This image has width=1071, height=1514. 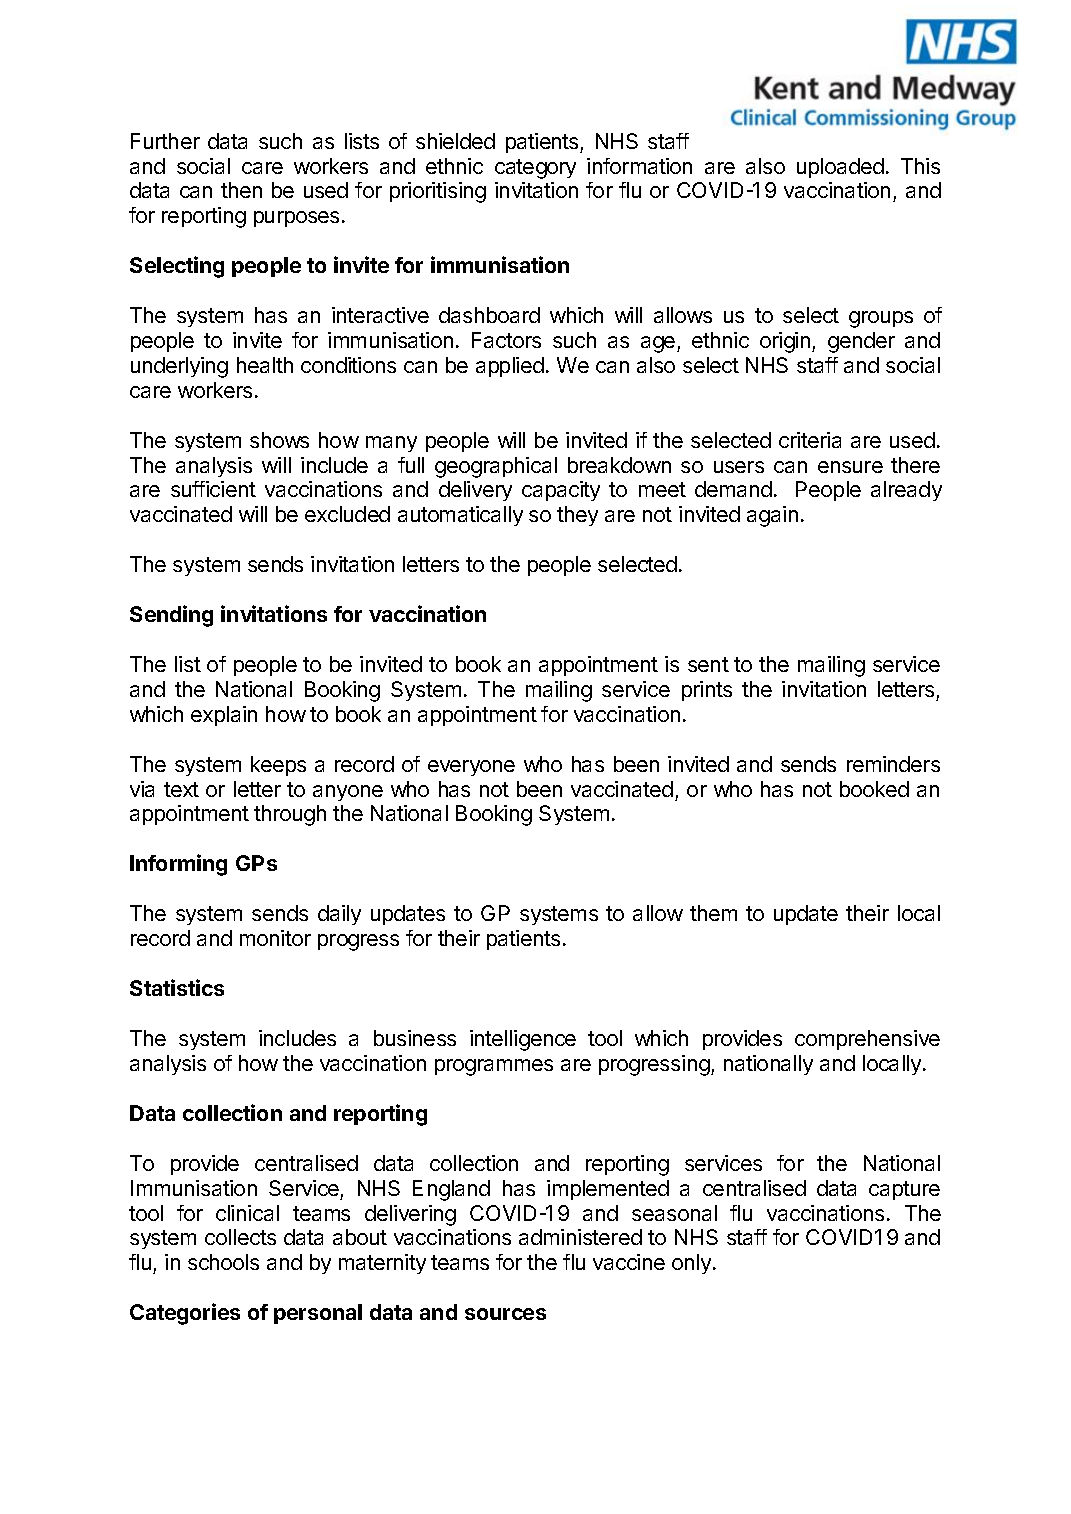 What do you see at coordinates (893, 764) in the image?
I see `reminders` at bounding box center [893, 764].
